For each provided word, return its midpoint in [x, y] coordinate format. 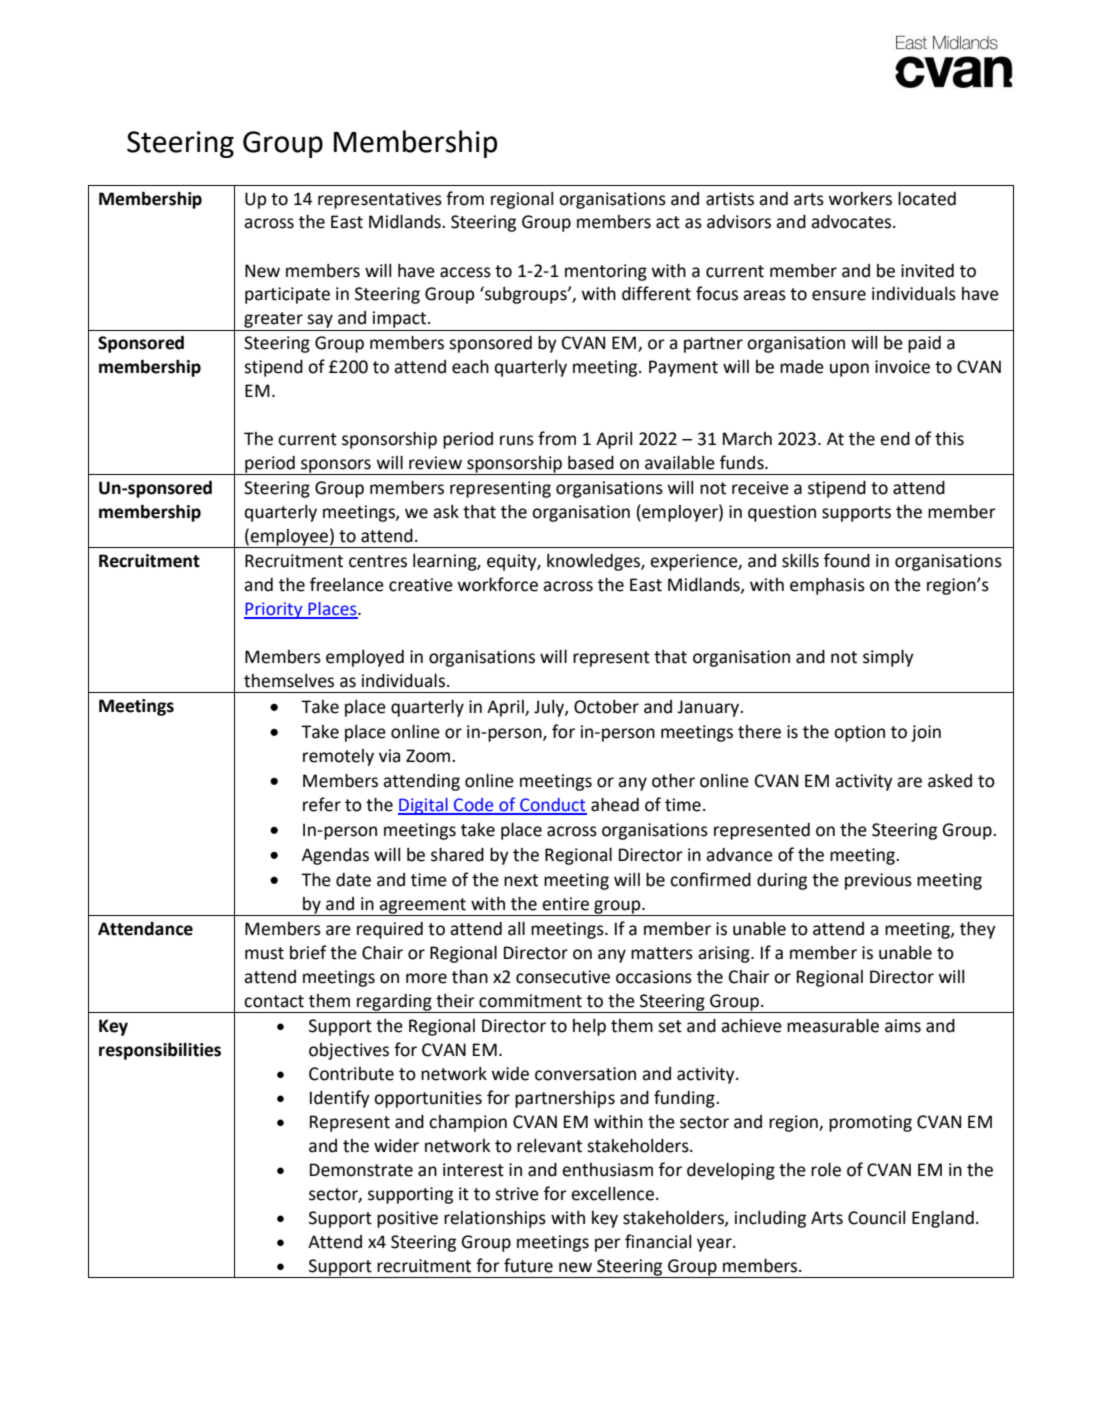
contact [274, 1001]
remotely [338, 757]
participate [287, 295]
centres [378, 561]
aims [903, 1026]
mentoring [606, 272]
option [859, 733]
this [949, 439]
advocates [852, 222]
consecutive [563, 977]
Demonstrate [361, 1170]
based [591, 463]
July [550, 708]
